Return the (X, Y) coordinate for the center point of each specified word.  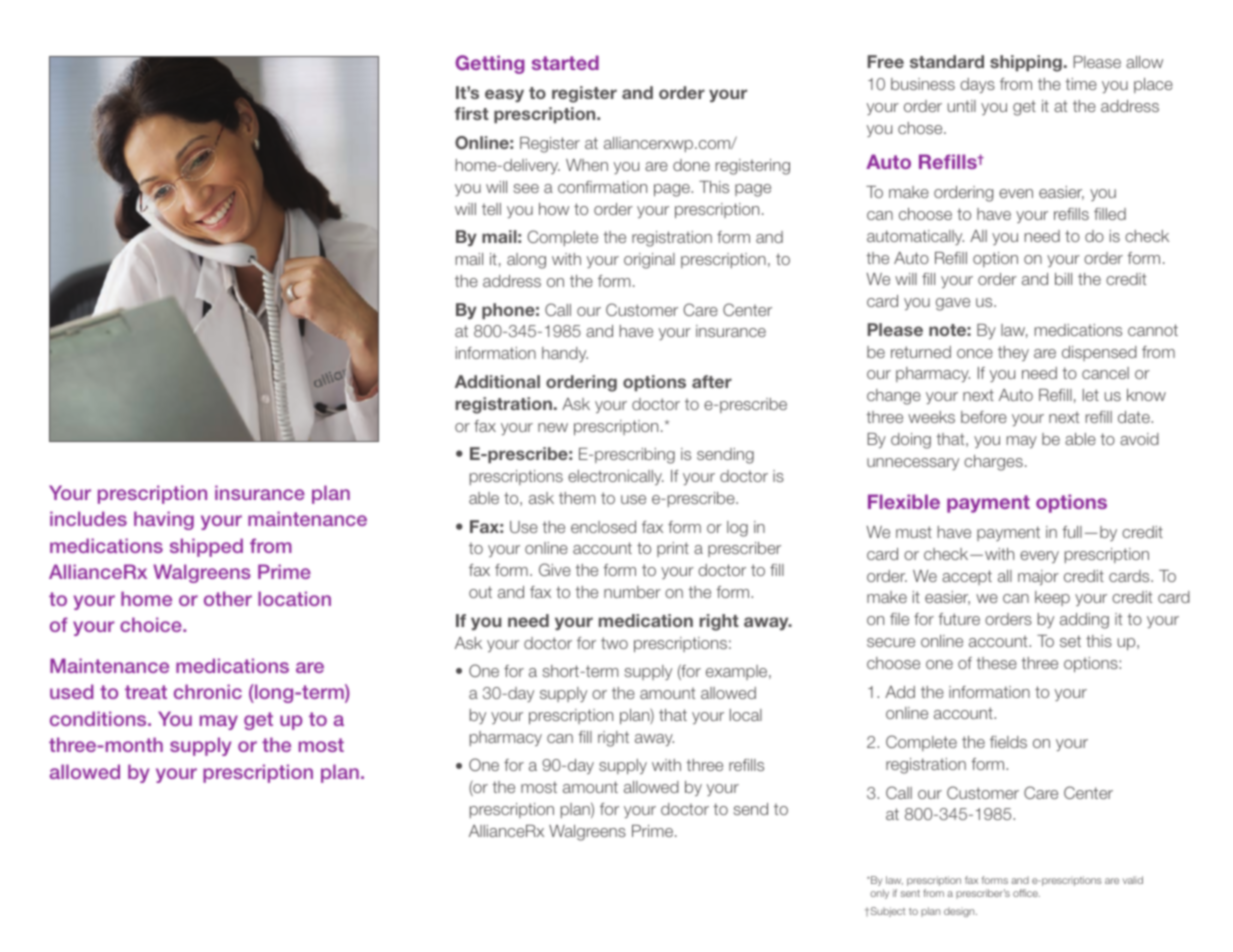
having (164, 520)
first (472, 113)
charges (993, 463)
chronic (208, 691)
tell (491, 209)
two (614, 643)
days (977, 85)
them (577, 498)
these (996, 663)
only (879, 894)
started (565, 62)
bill (1063, 279)
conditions (99, 718)
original (649, 261)
